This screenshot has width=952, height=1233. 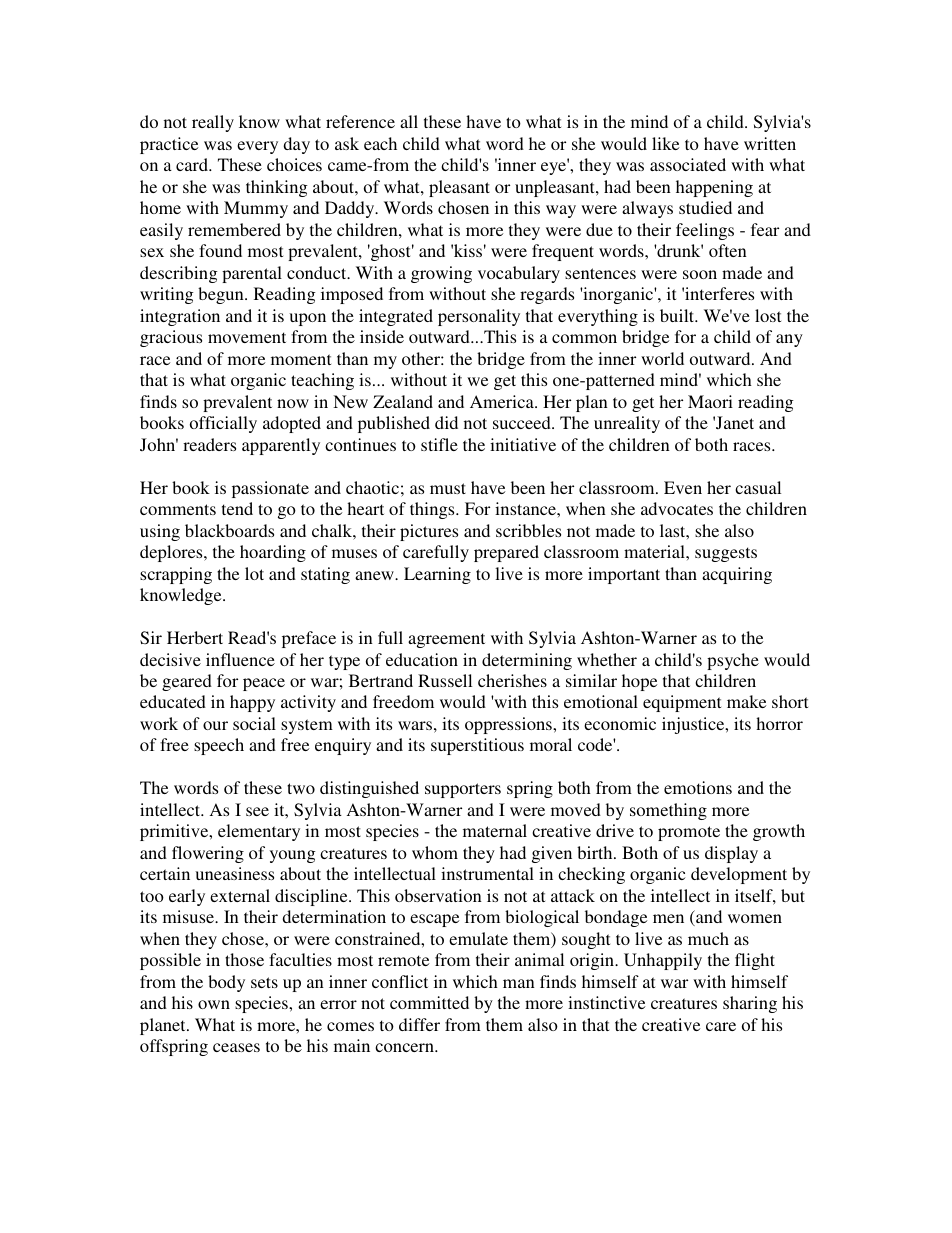 I want to click on eye, so click(x=555, y=168).
